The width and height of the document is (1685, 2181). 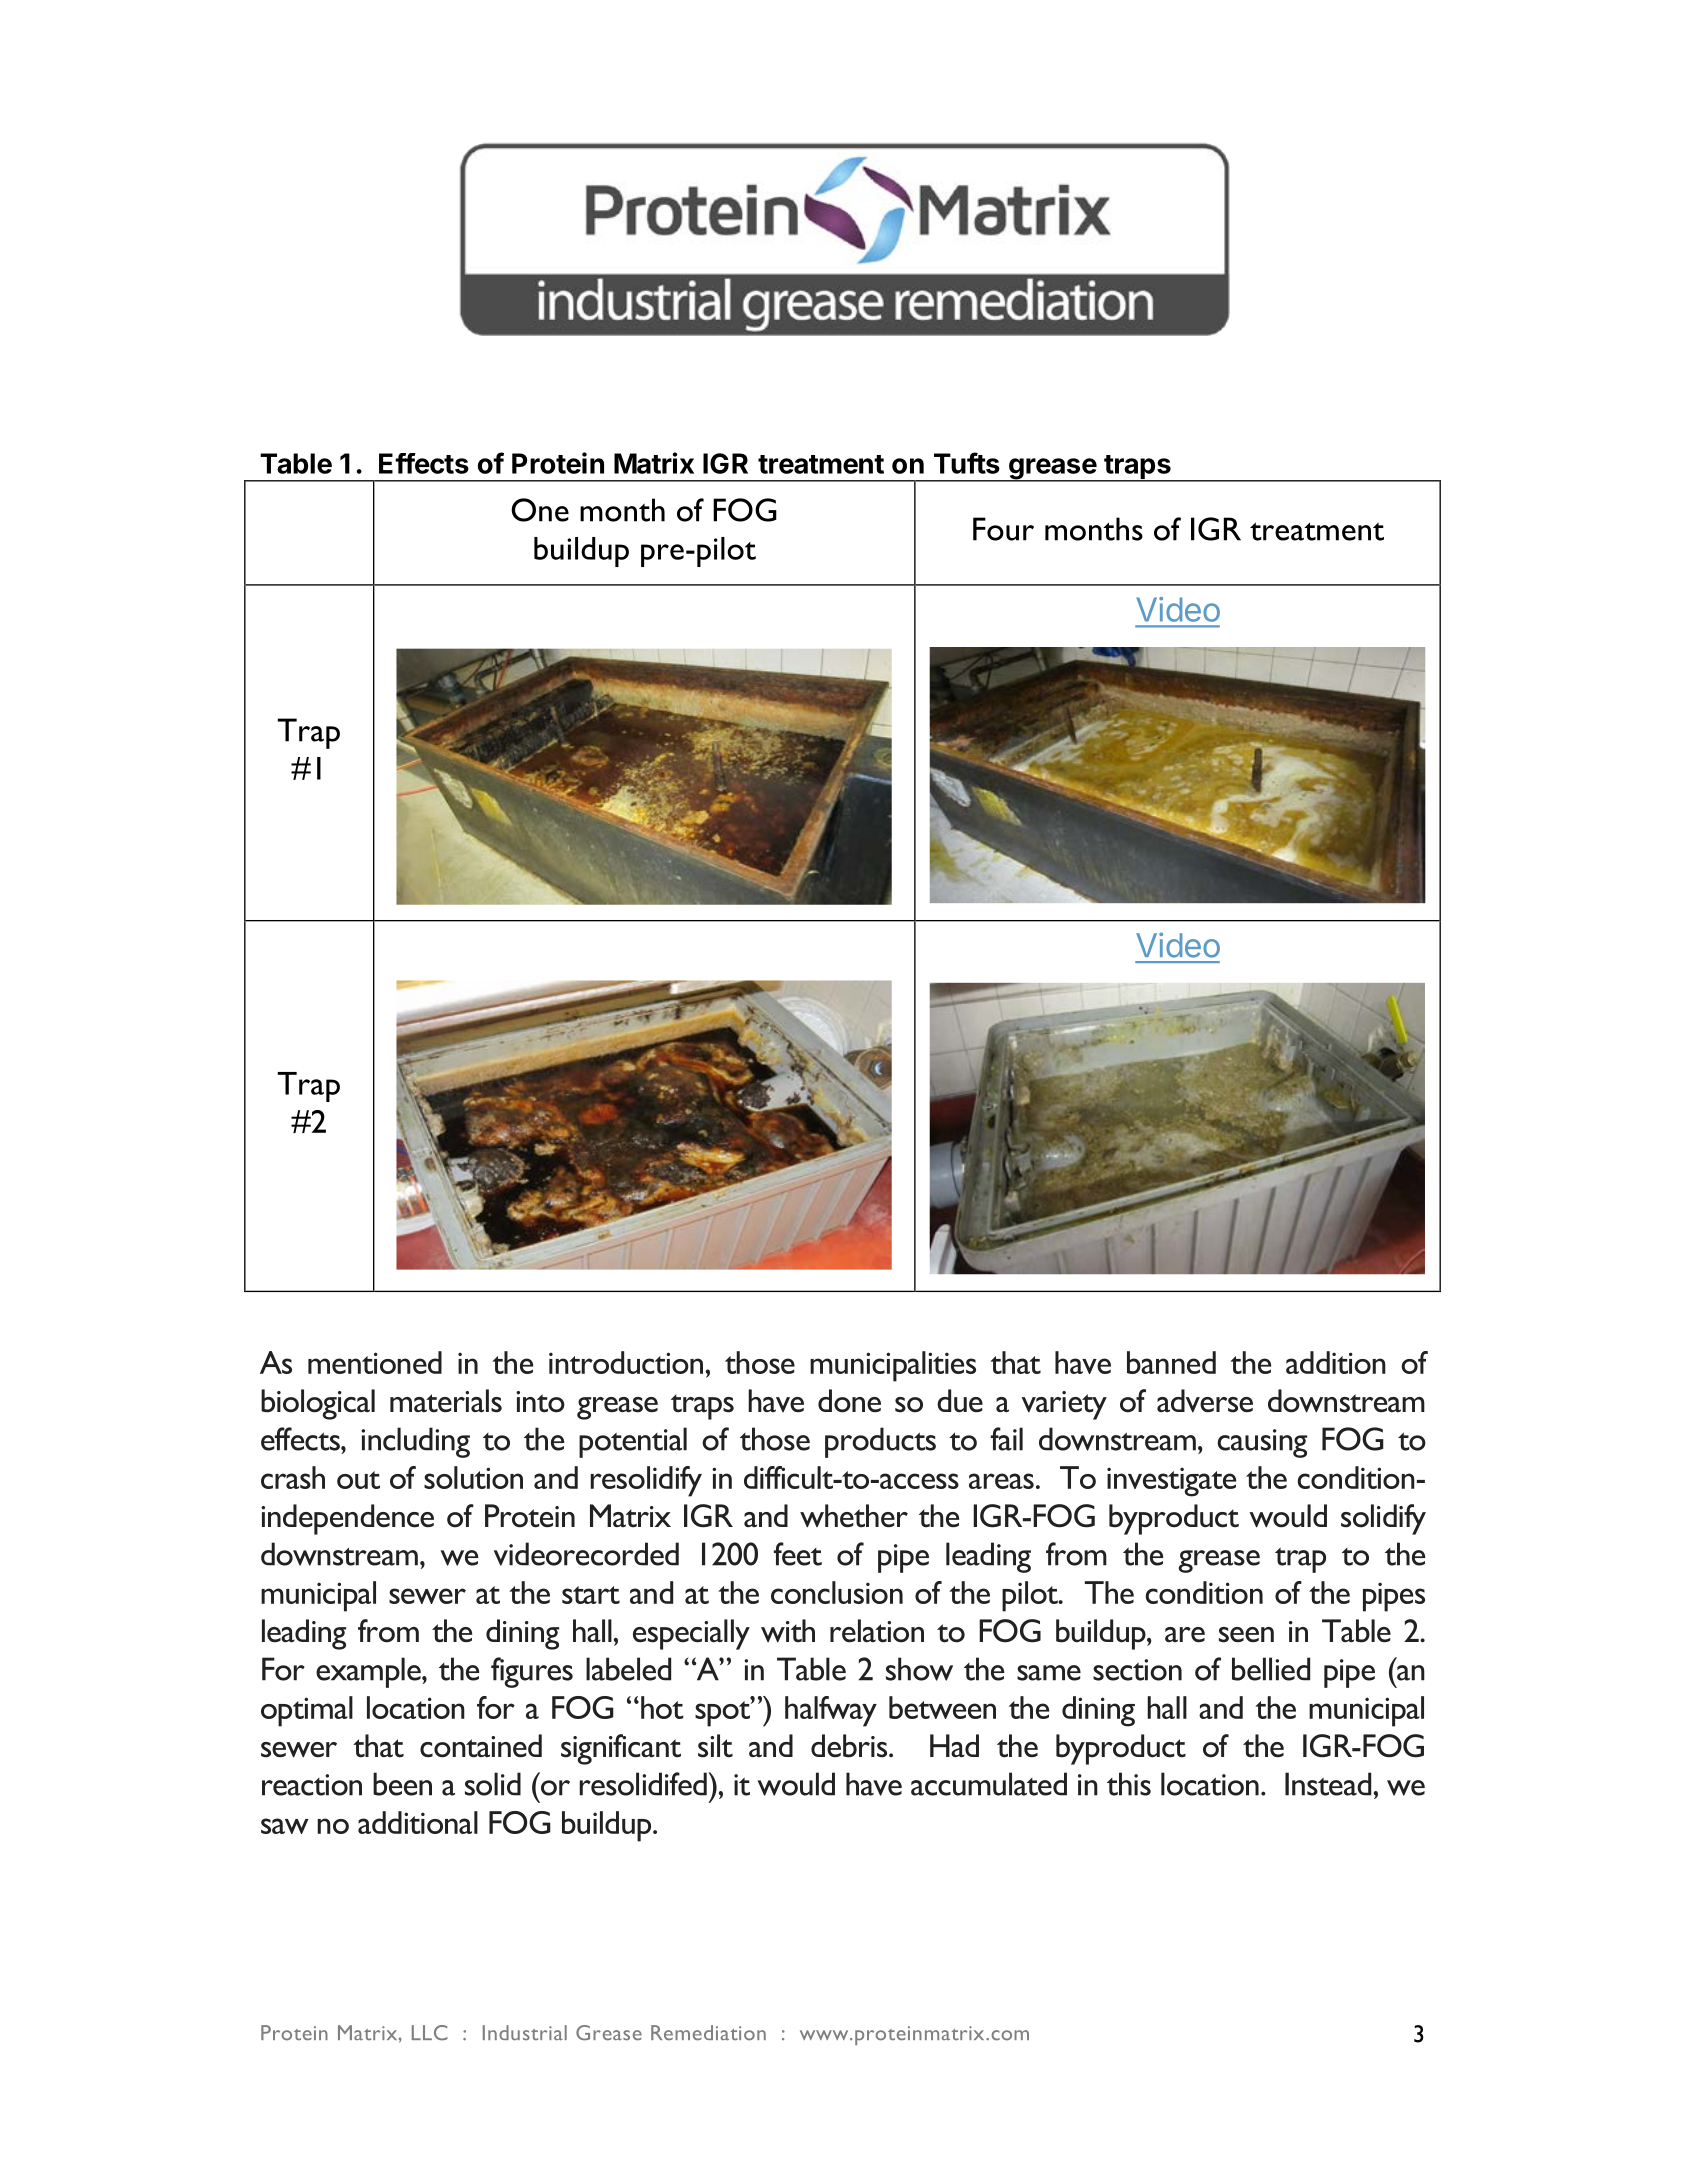 What do you see at coordinates (1171, 1362) in the document?
I see `banned` at bounding box center [1171, 1362].
